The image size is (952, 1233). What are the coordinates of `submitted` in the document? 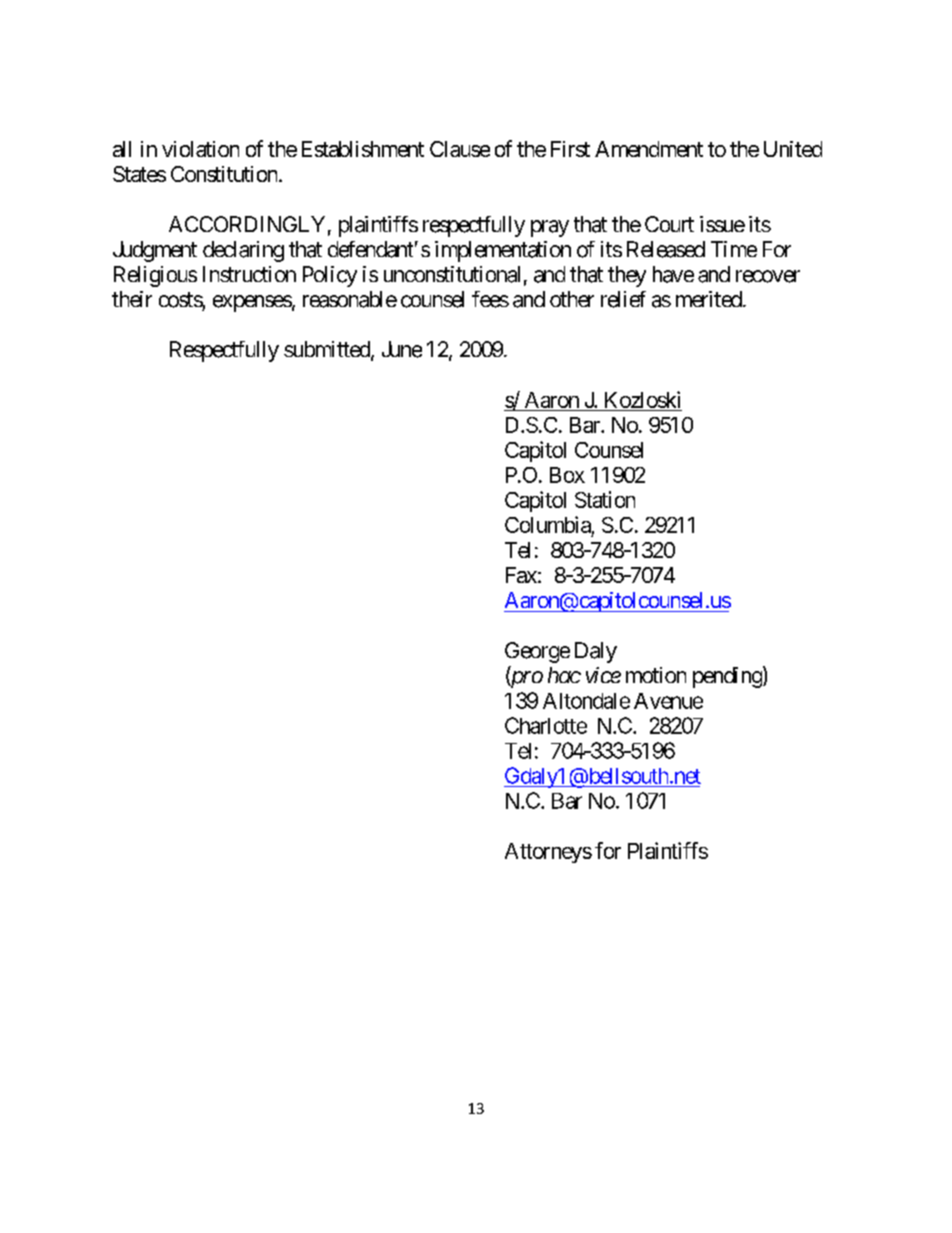 It's located at (328, 350).
